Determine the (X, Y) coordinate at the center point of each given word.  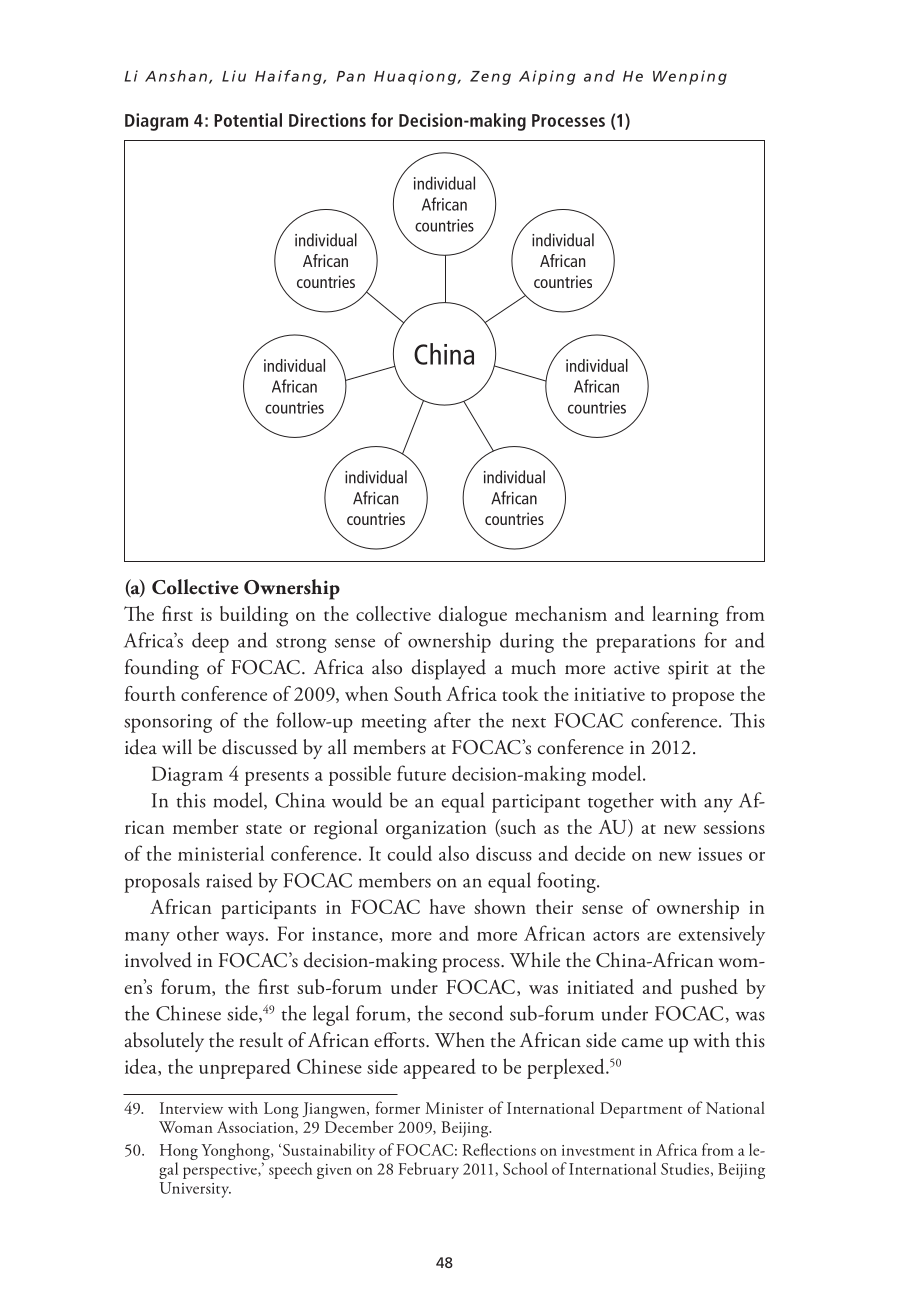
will (177, 746)
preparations (645, 643)
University (195, 1190)
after (452, 720)
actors (616, 936)
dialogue (473, 616)
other (198, 933)
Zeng (490, 78)
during (527, 642)
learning (685, 616)
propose (703, 699)
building (254, 616)
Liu (234, 76)
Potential (248, 120)
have (447, 906)
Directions (327, 120)
